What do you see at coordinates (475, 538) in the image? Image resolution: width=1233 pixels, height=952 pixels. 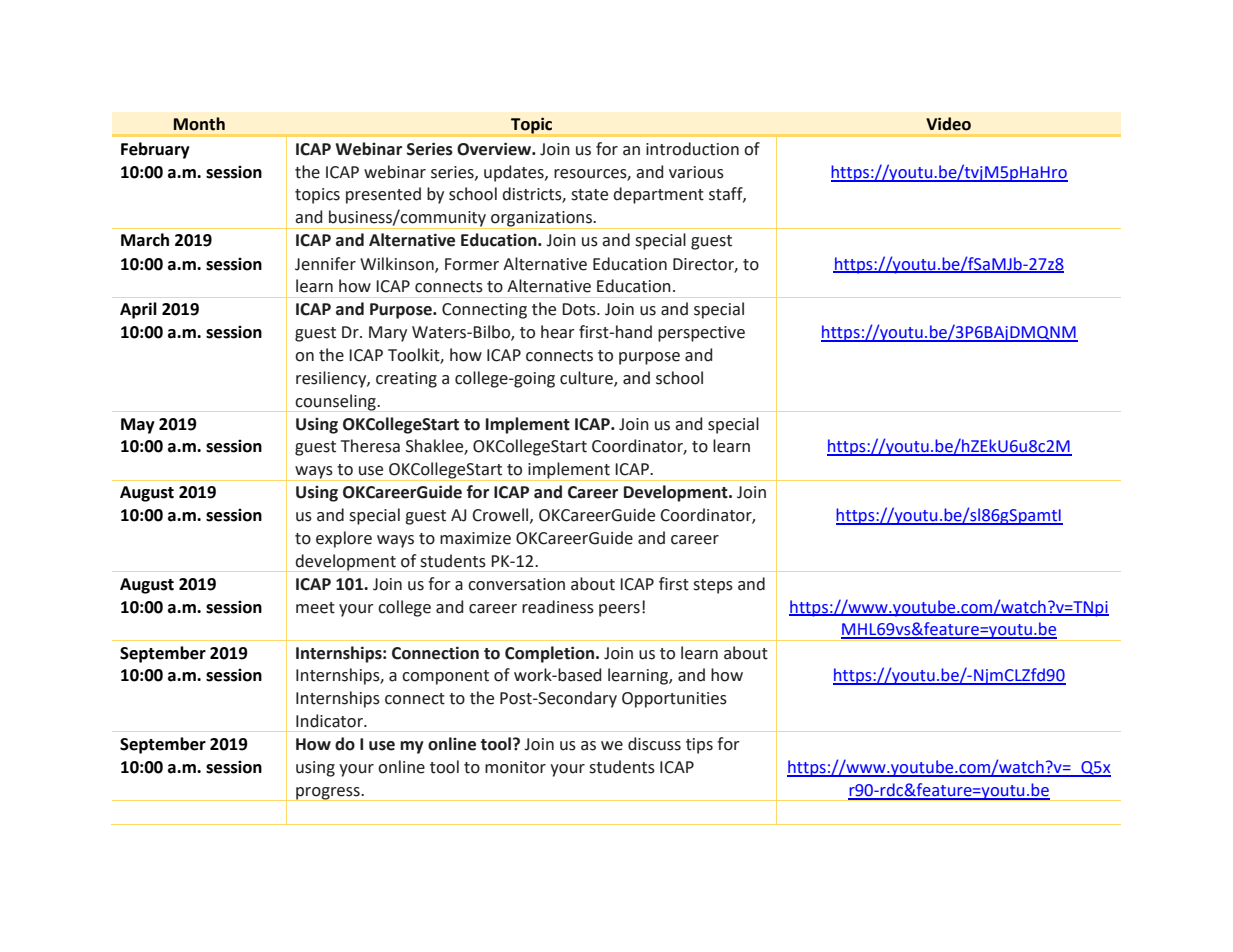 I see `maximize` at bounding box center [475, 538].
